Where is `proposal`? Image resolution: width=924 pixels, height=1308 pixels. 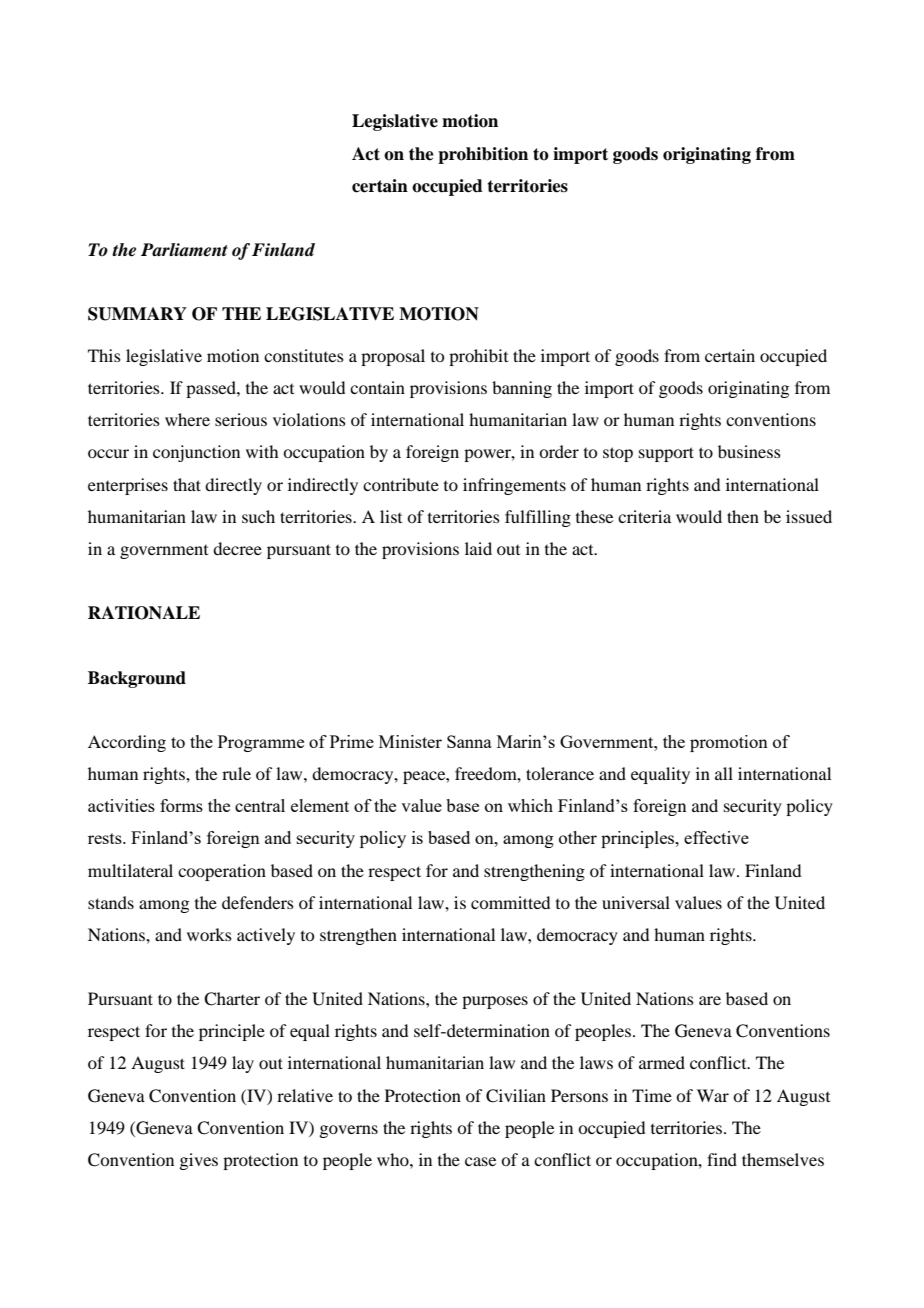
proposal is located at coordinates (393, 357).
